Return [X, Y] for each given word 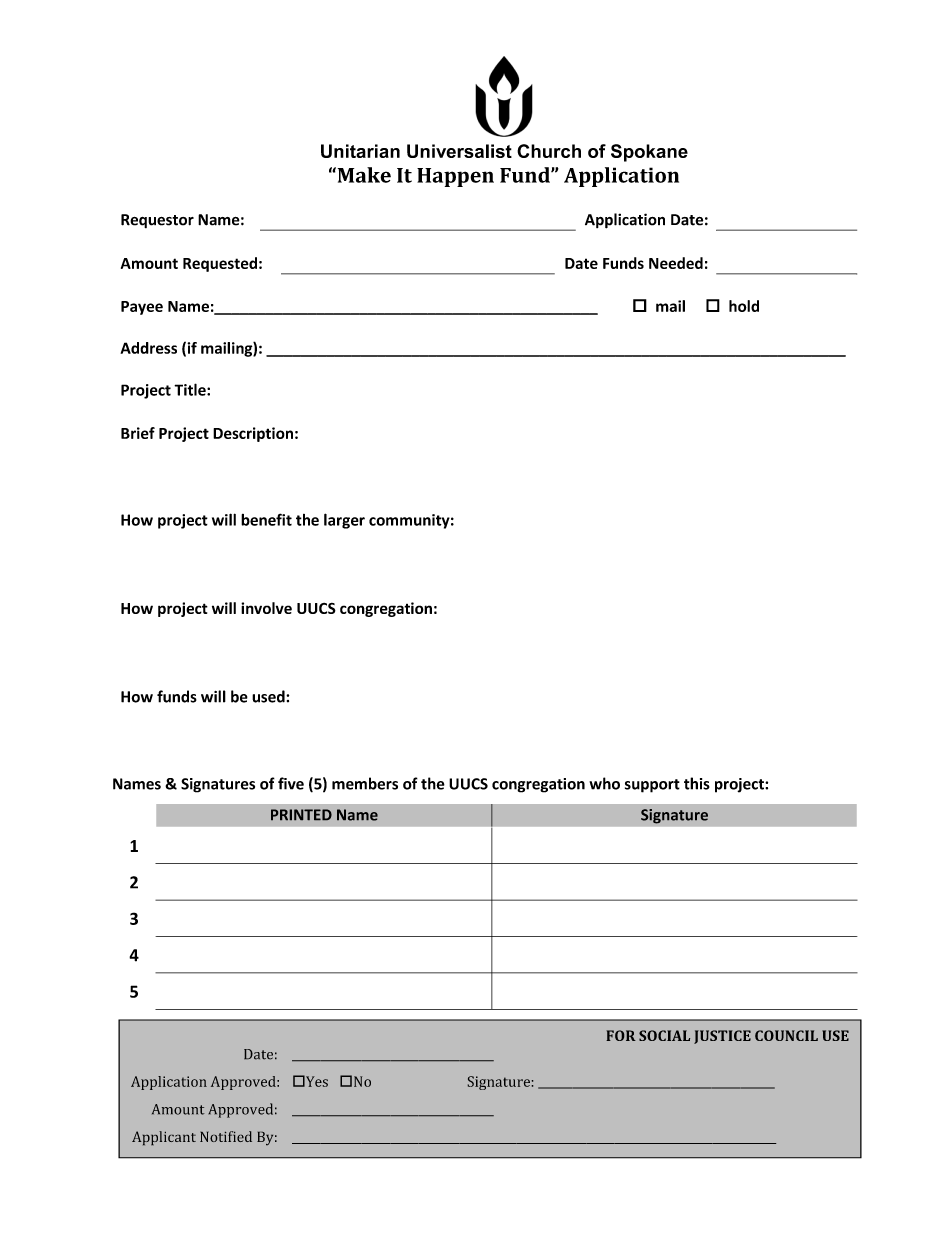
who [604, 783]
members [365, 783]
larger [344, 521]
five [291, 783]
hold [744, 306]
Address [148, 348]
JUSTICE [722, 1037]
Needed [676, 263]
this [697, 783]
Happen [455, 177]
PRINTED [301, 814]
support [652, 786]
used [269, 696]
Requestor [157, 221]
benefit [266, 519]
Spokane [649, 153]
